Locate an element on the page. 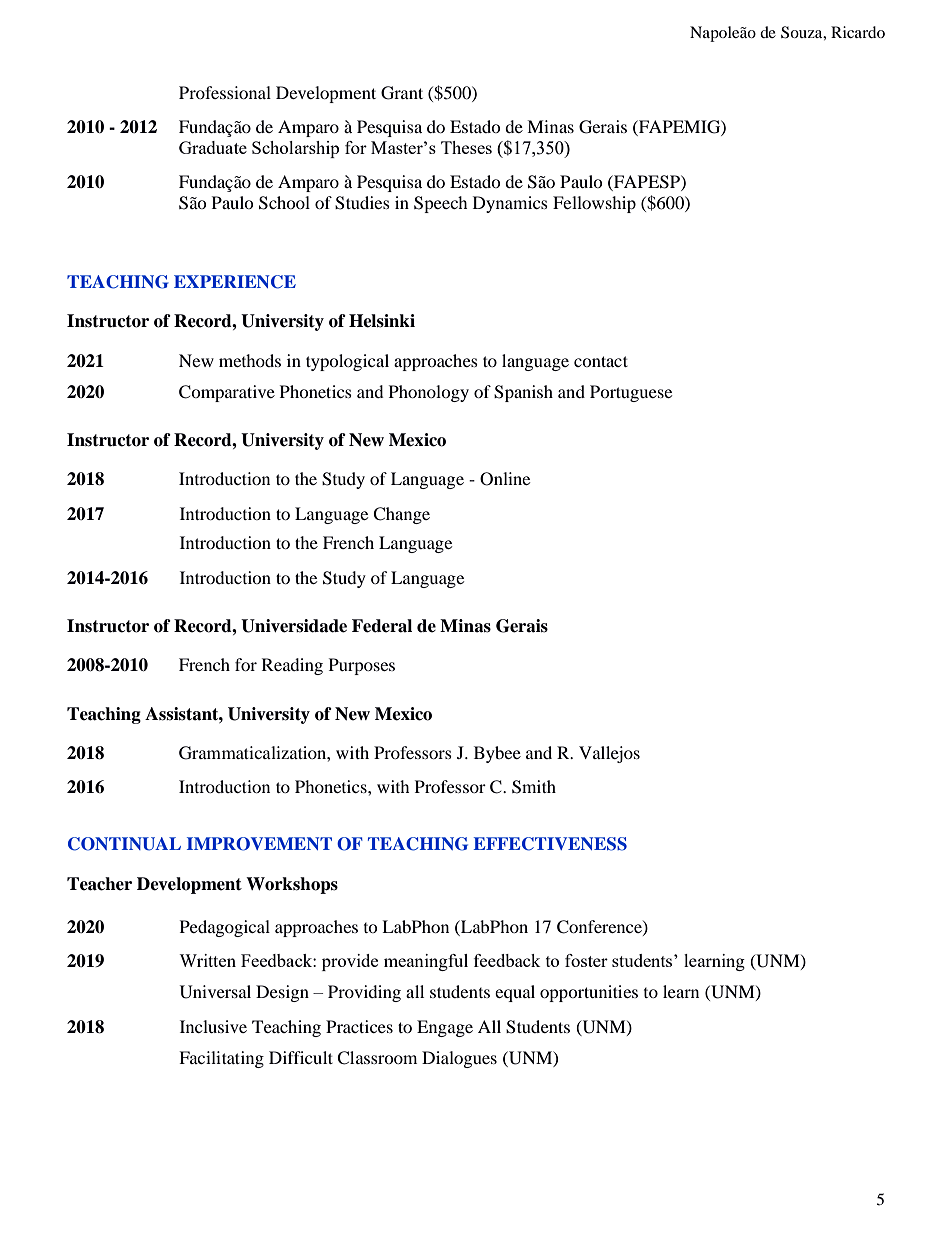 This document has height=1233, width=952. Change is located at coordinates (401, 515).
